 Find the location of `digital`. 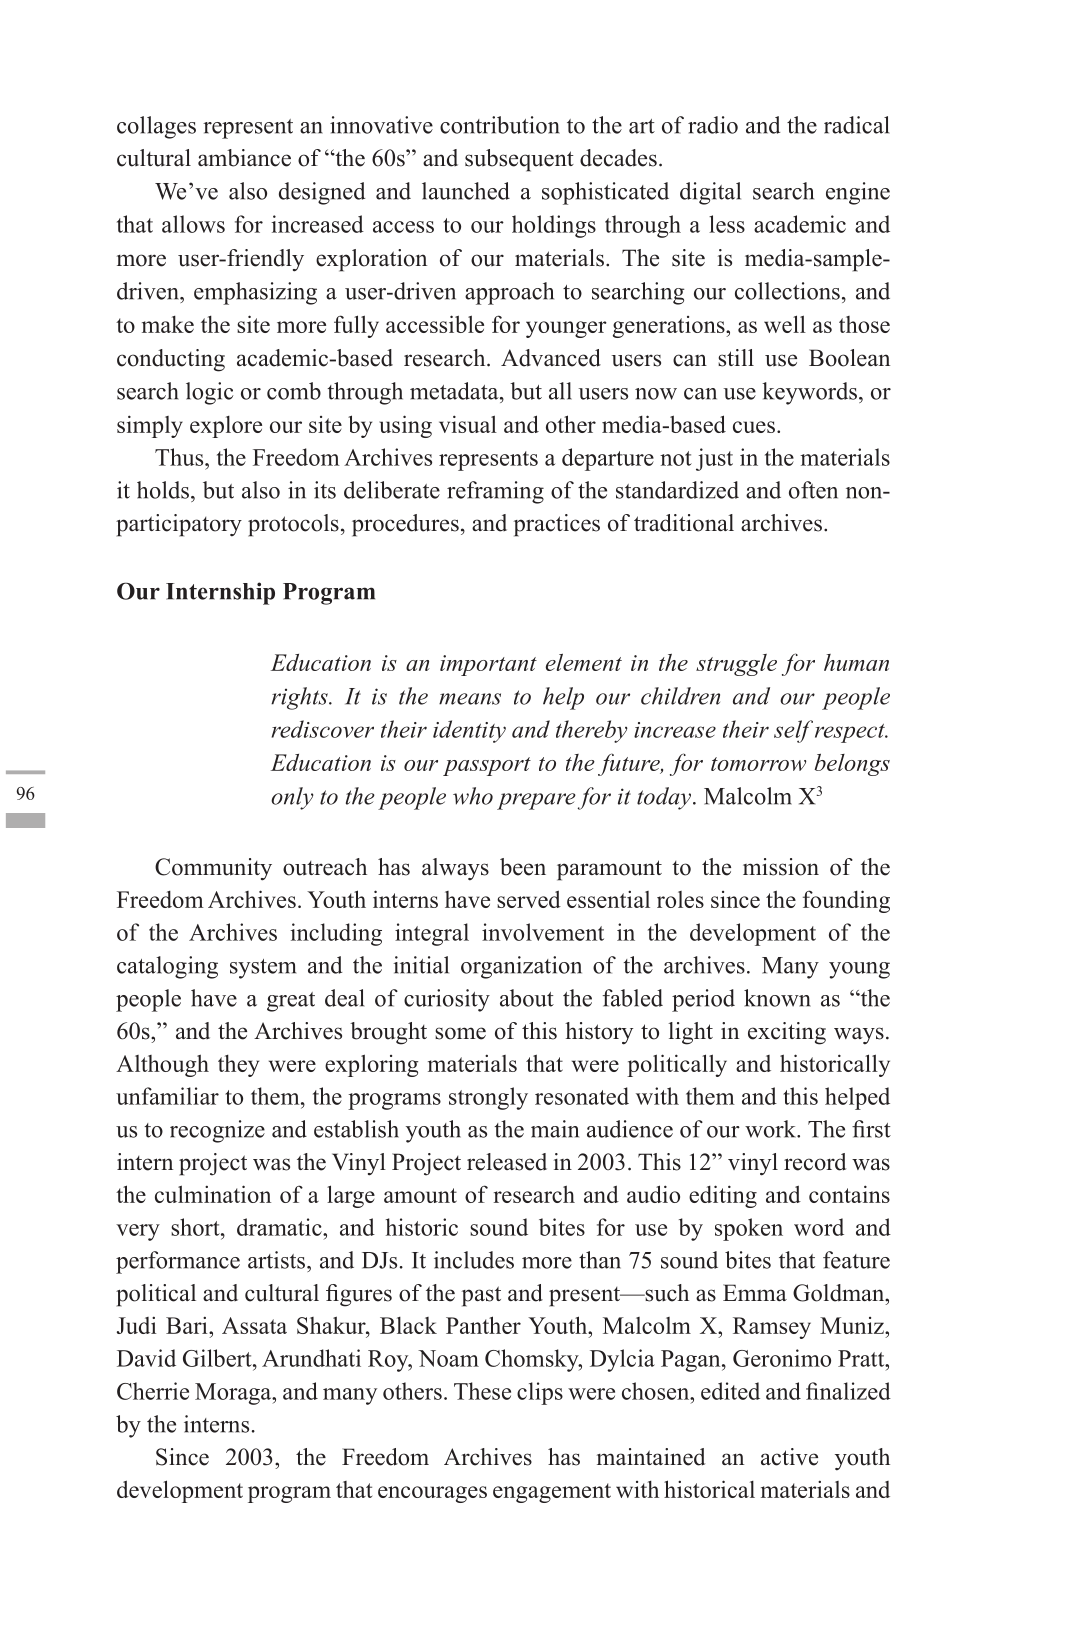

digital is located at coordinates (710, 193).
